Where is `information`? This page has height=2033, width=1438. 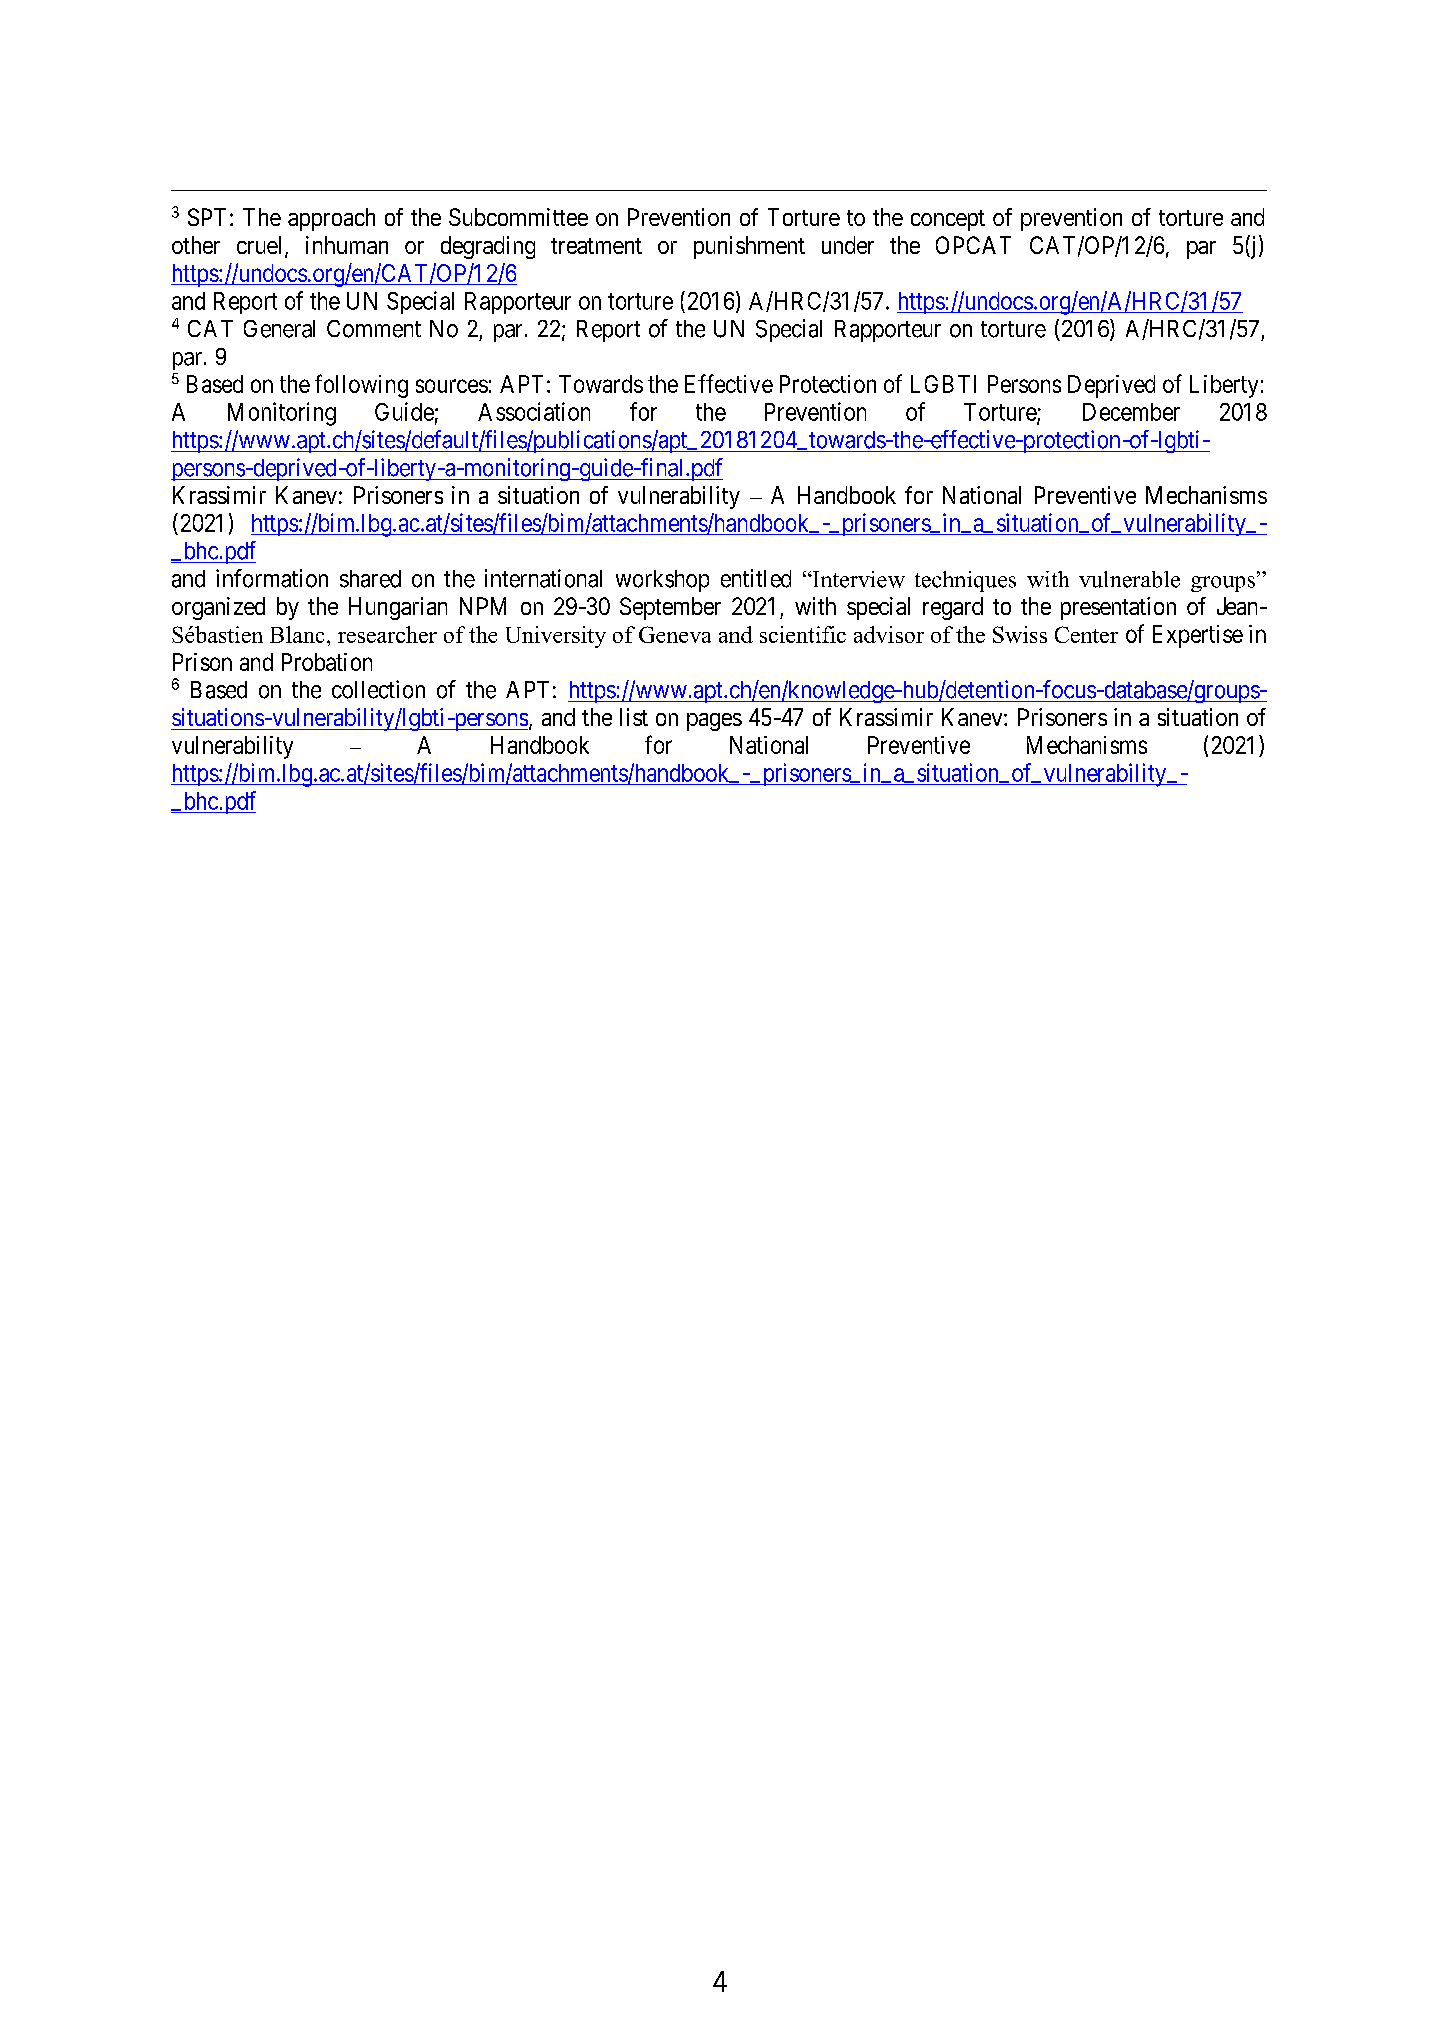
information is located at coordinates (272, 578).
